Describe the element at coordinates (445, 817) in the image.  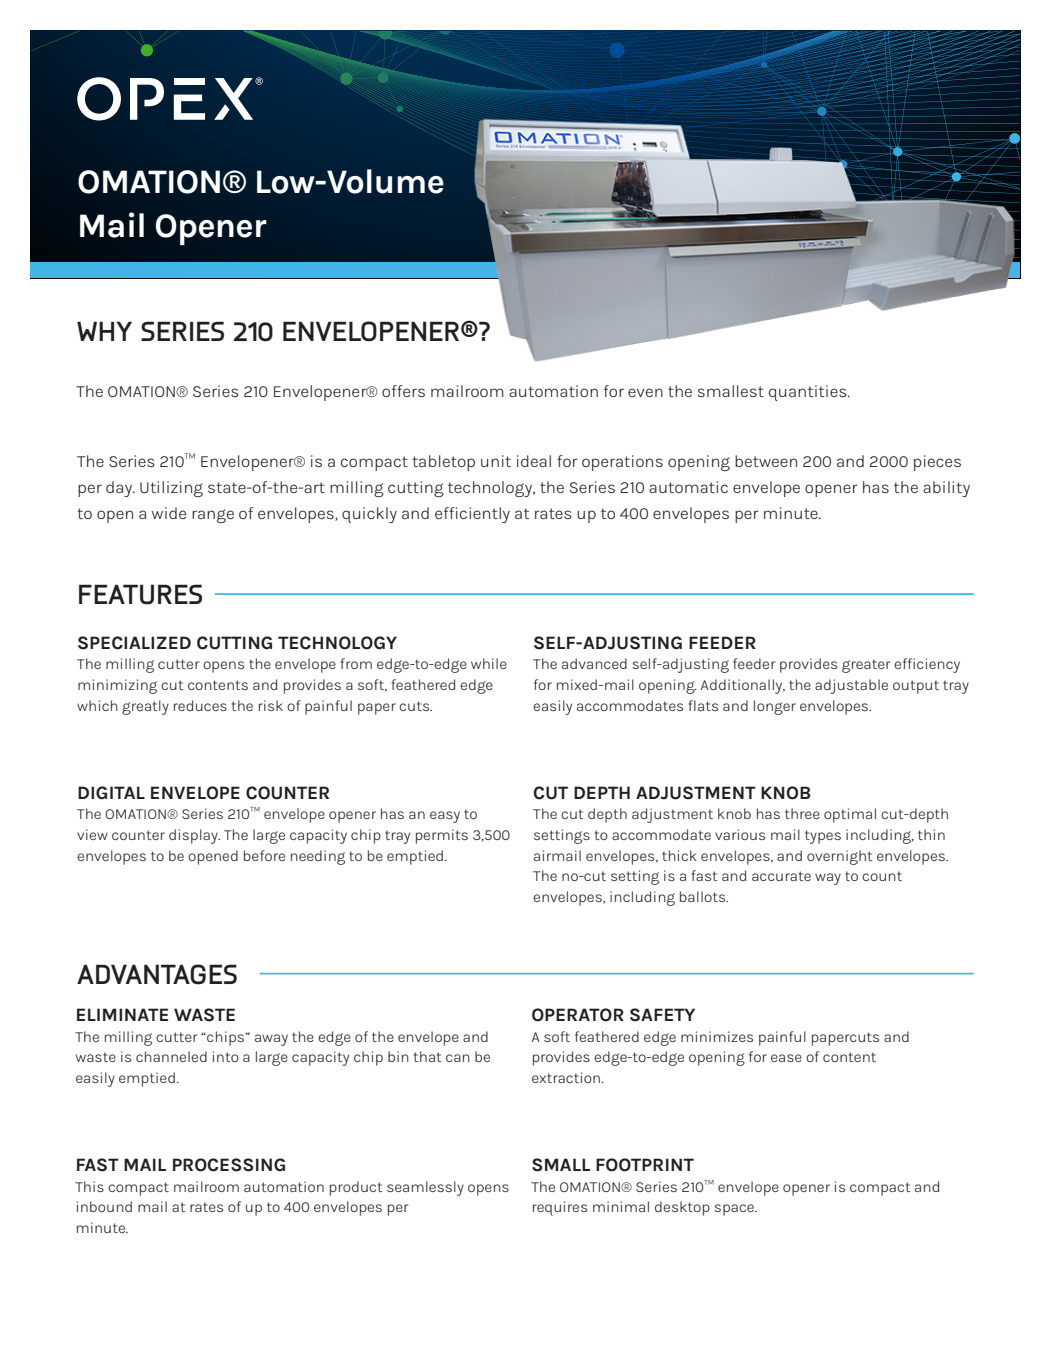
I see `easy` at that location.
